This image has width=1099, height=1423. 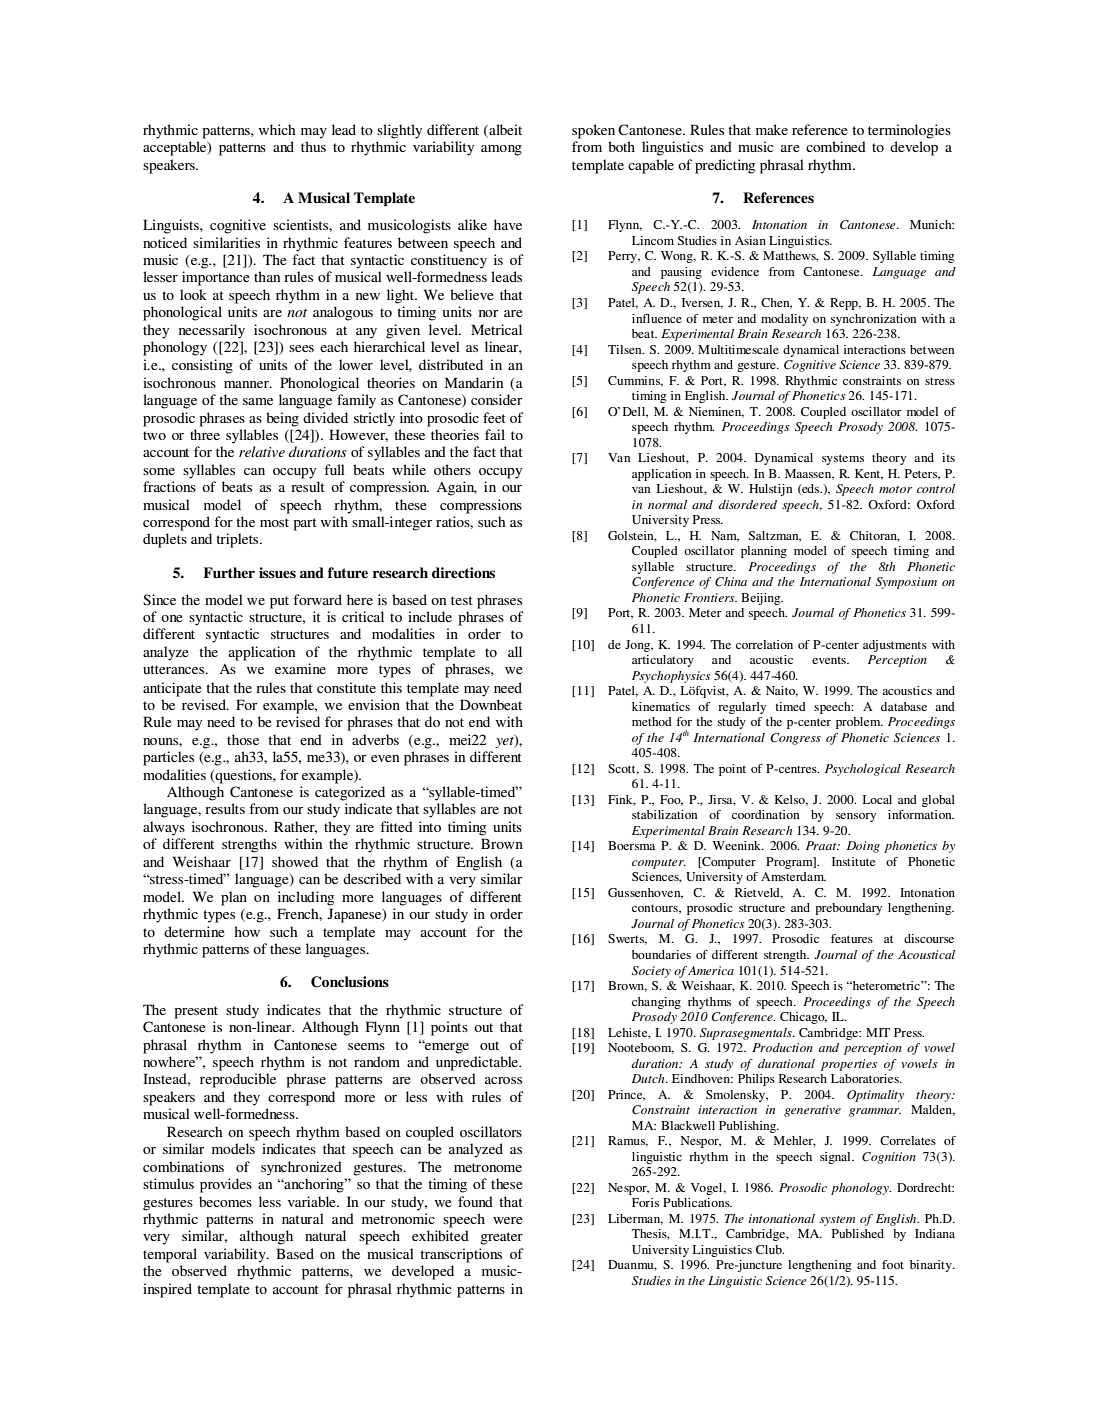 What do you see at coordinates (295, 861) in the image?
I see `showed` at bounding box center [295, 861].
